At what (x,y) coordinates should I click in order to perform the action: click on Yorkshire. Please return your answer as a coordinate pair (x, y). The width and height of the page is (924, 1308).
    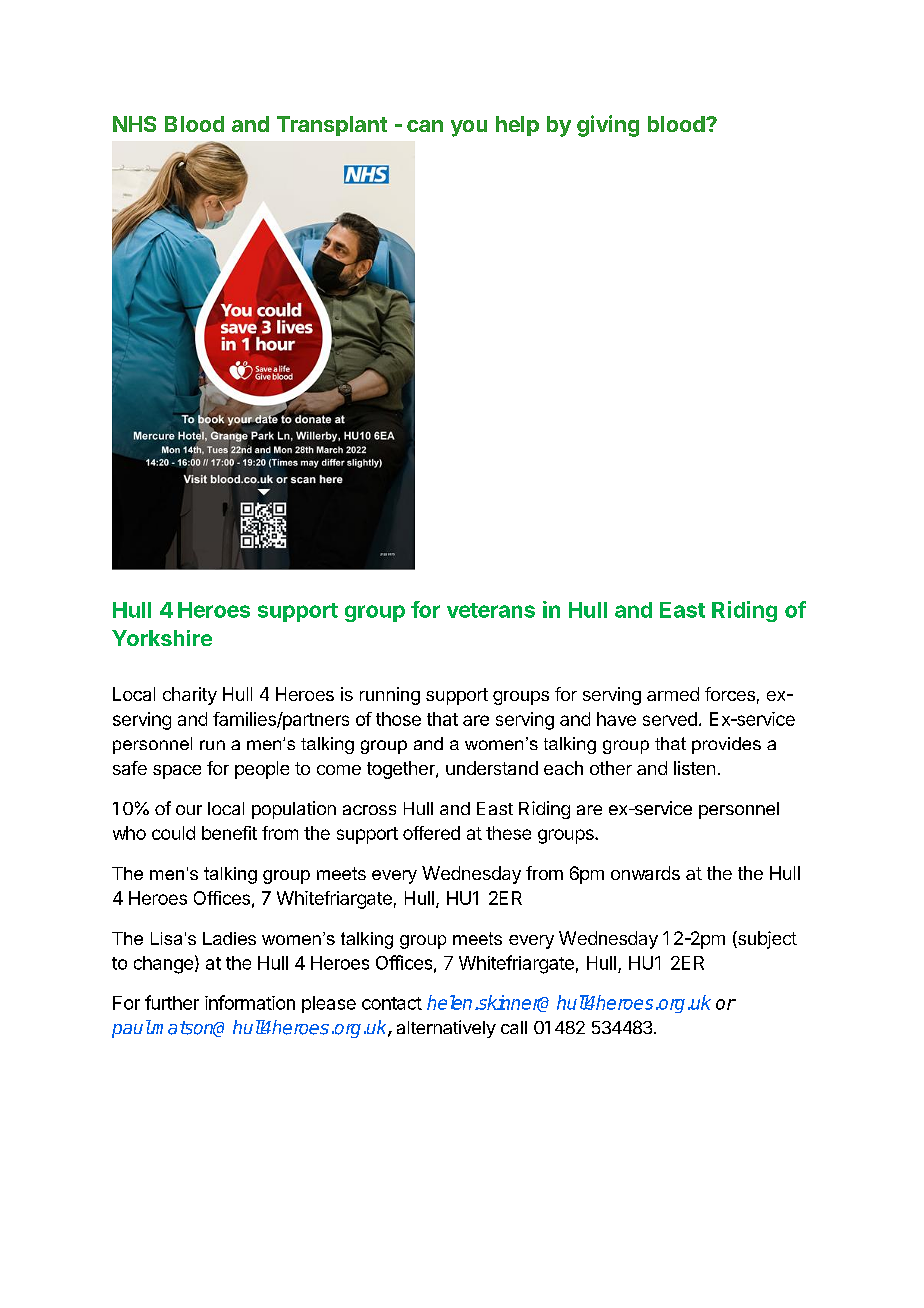
    Looking at the image, I should click on (162, 638).
